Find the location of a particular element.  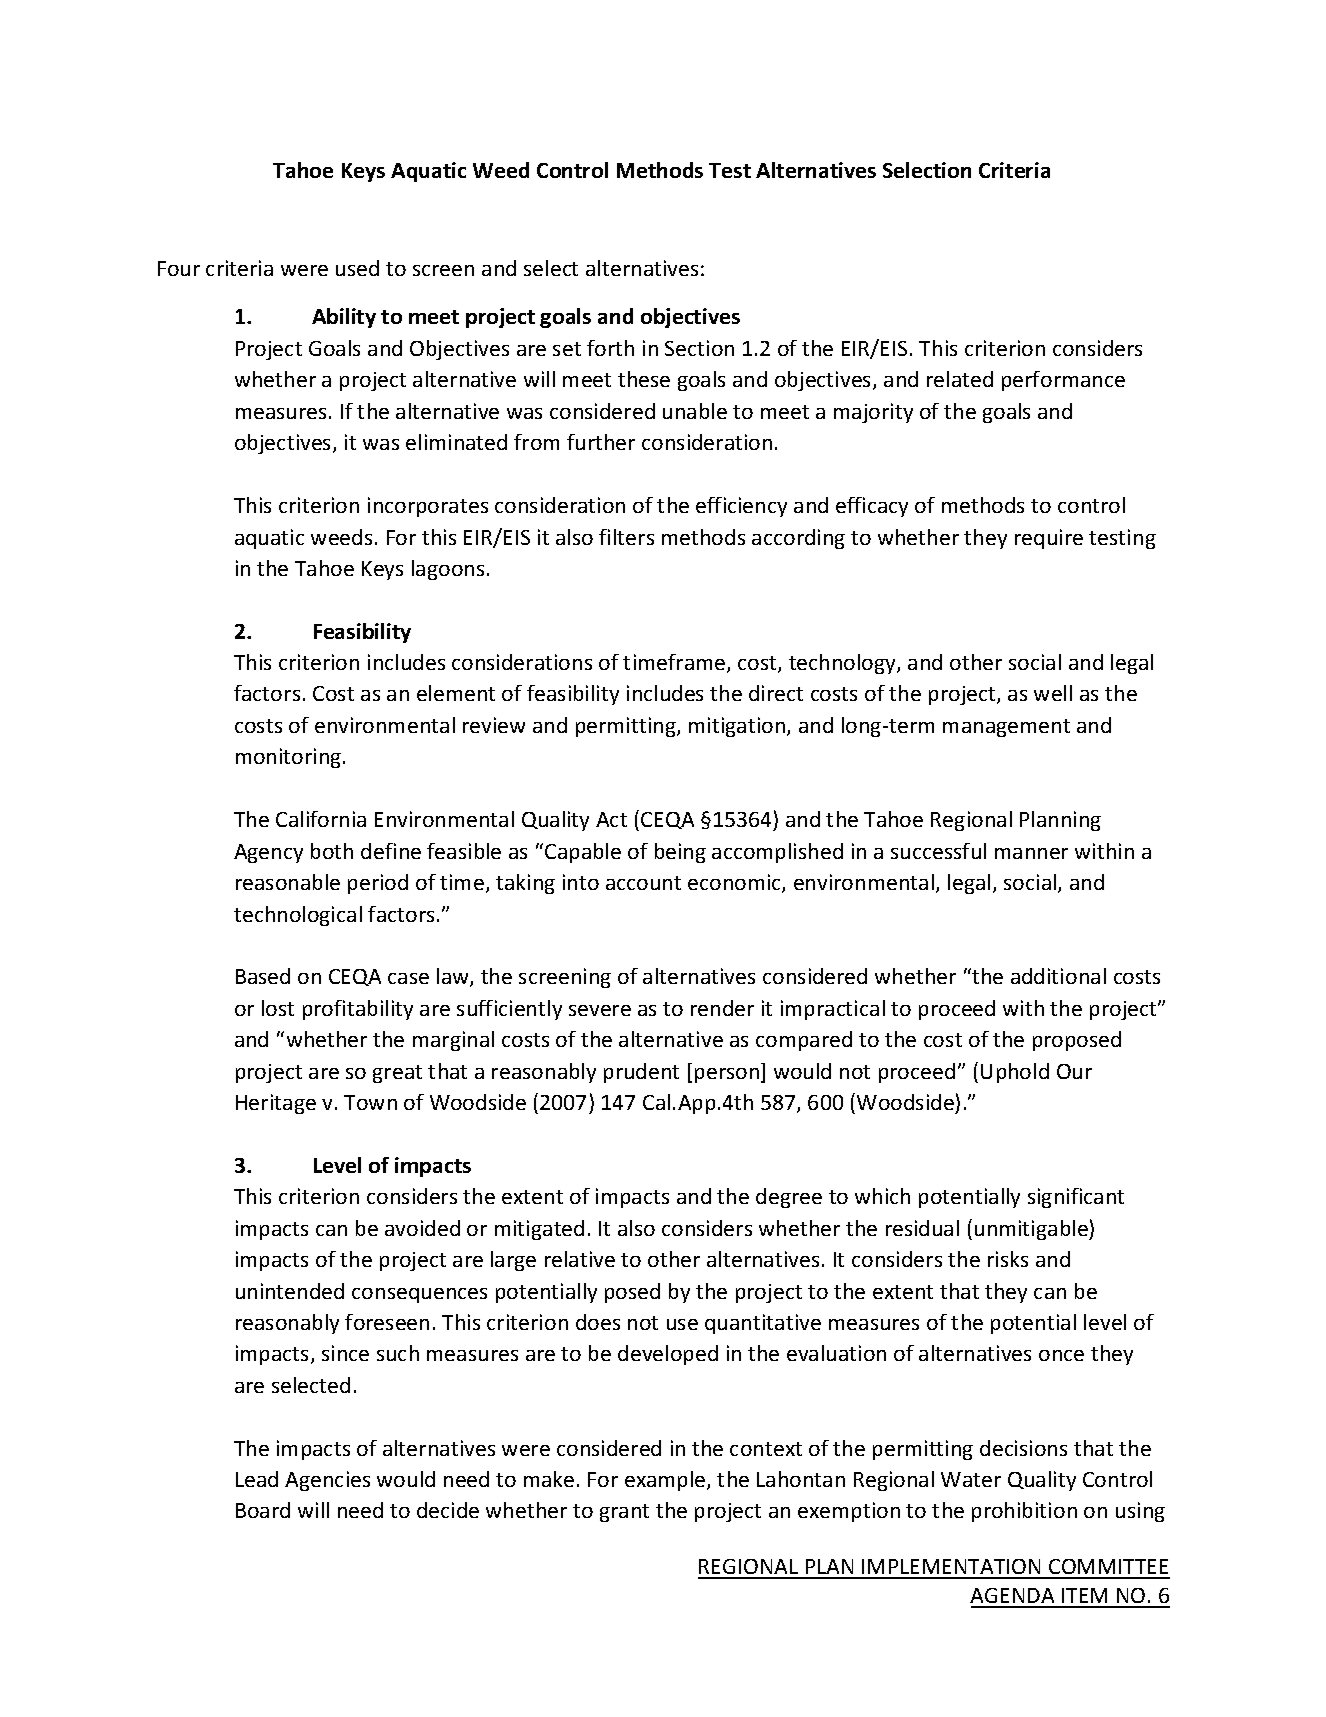

monitoring is located at coordinates (290, 758).
